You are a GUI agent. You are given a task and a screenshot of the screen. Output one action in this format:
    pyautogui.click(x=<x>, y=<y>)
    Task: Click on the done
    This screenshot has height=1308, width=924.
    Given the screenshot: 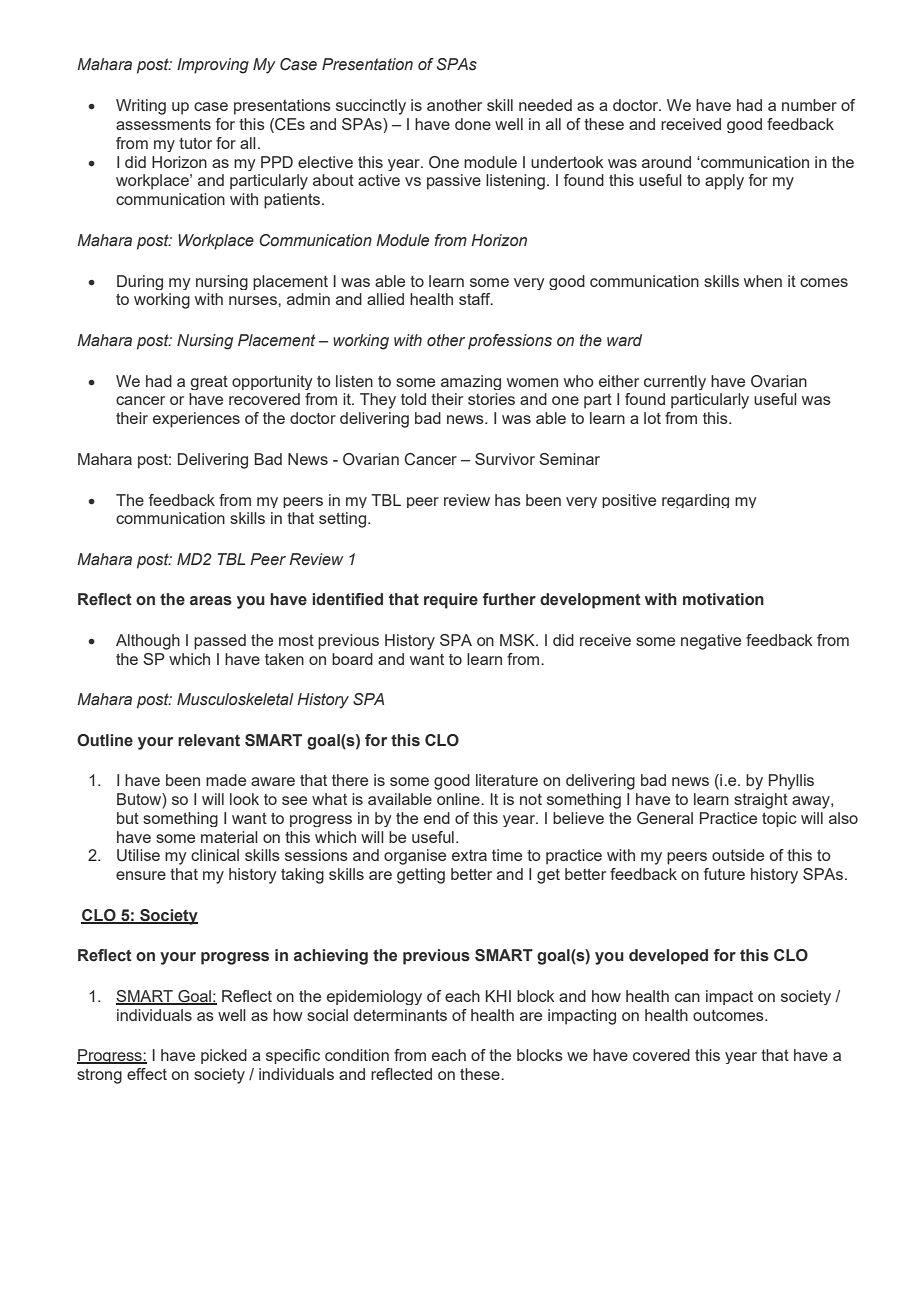 What is the action you would take?
    pyautogui.click(x=473, y=124)
